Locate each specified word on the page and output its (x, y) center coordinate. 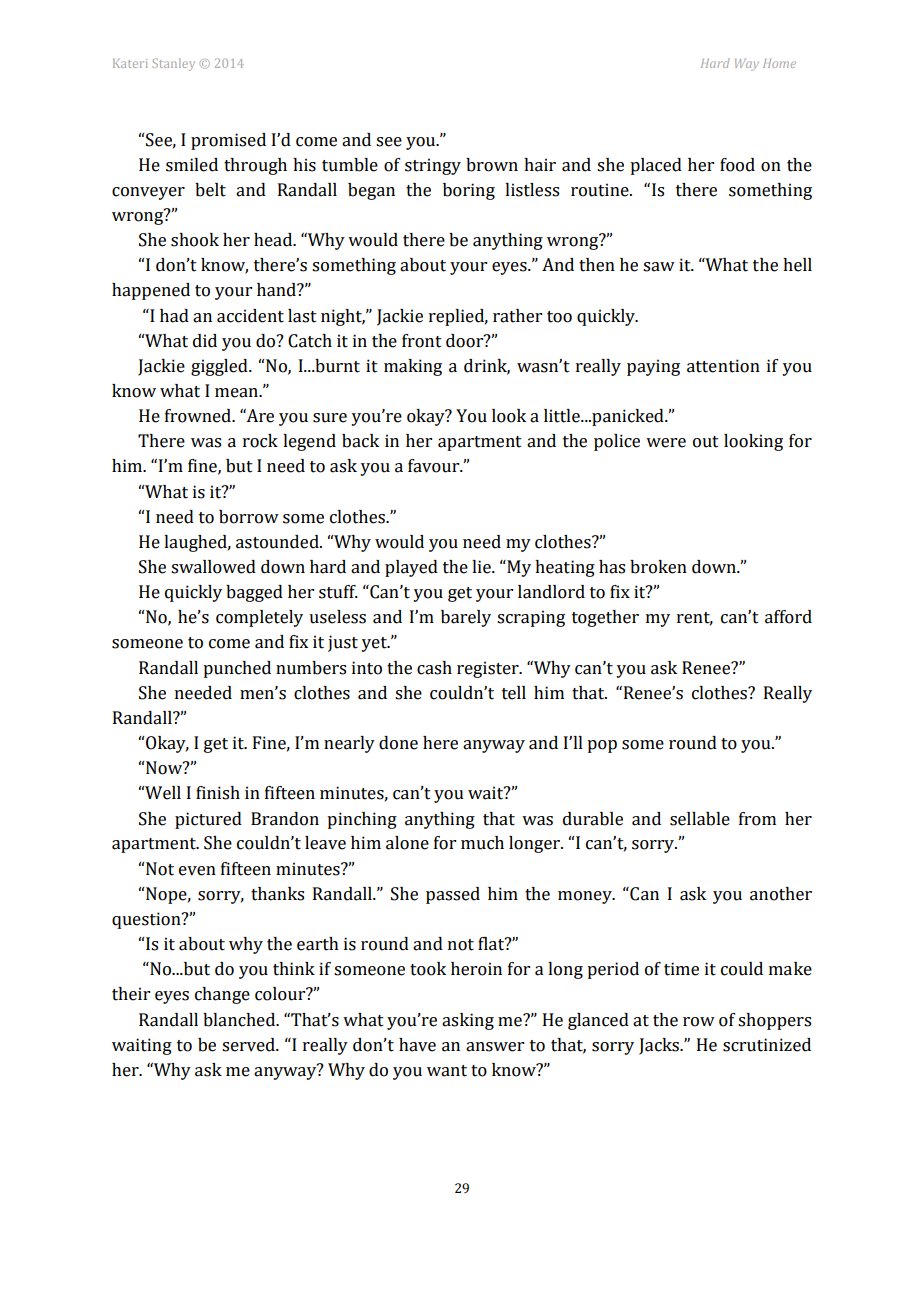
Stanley (174, 64)
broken (658, 567)
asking (468, 1021)
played (411, 568)
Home (779, 63)
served (249, 1045)
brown (492, 165)
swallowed (213, 567)
